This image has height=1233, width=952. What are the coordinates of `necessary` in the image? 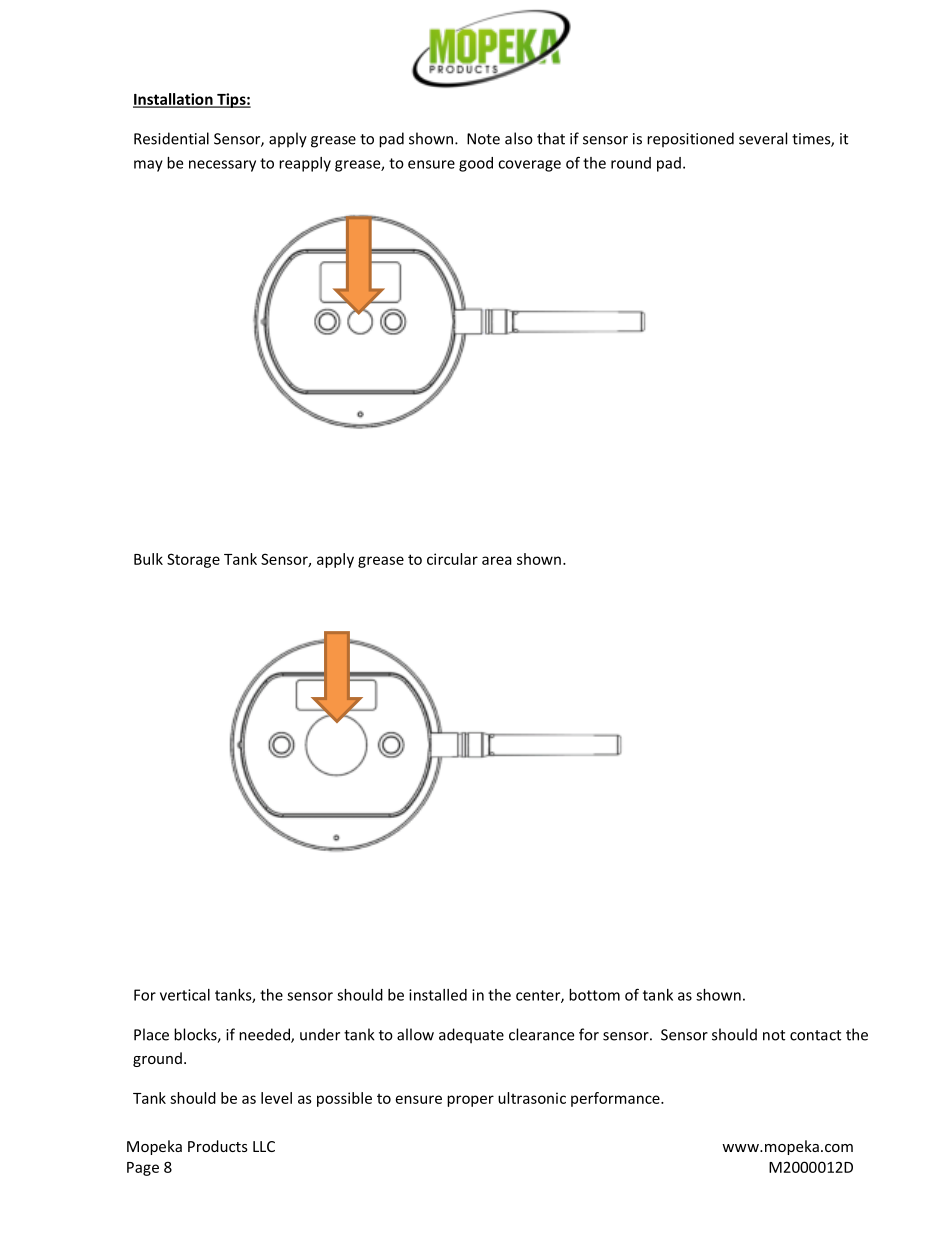 It's located at (222, 166).
